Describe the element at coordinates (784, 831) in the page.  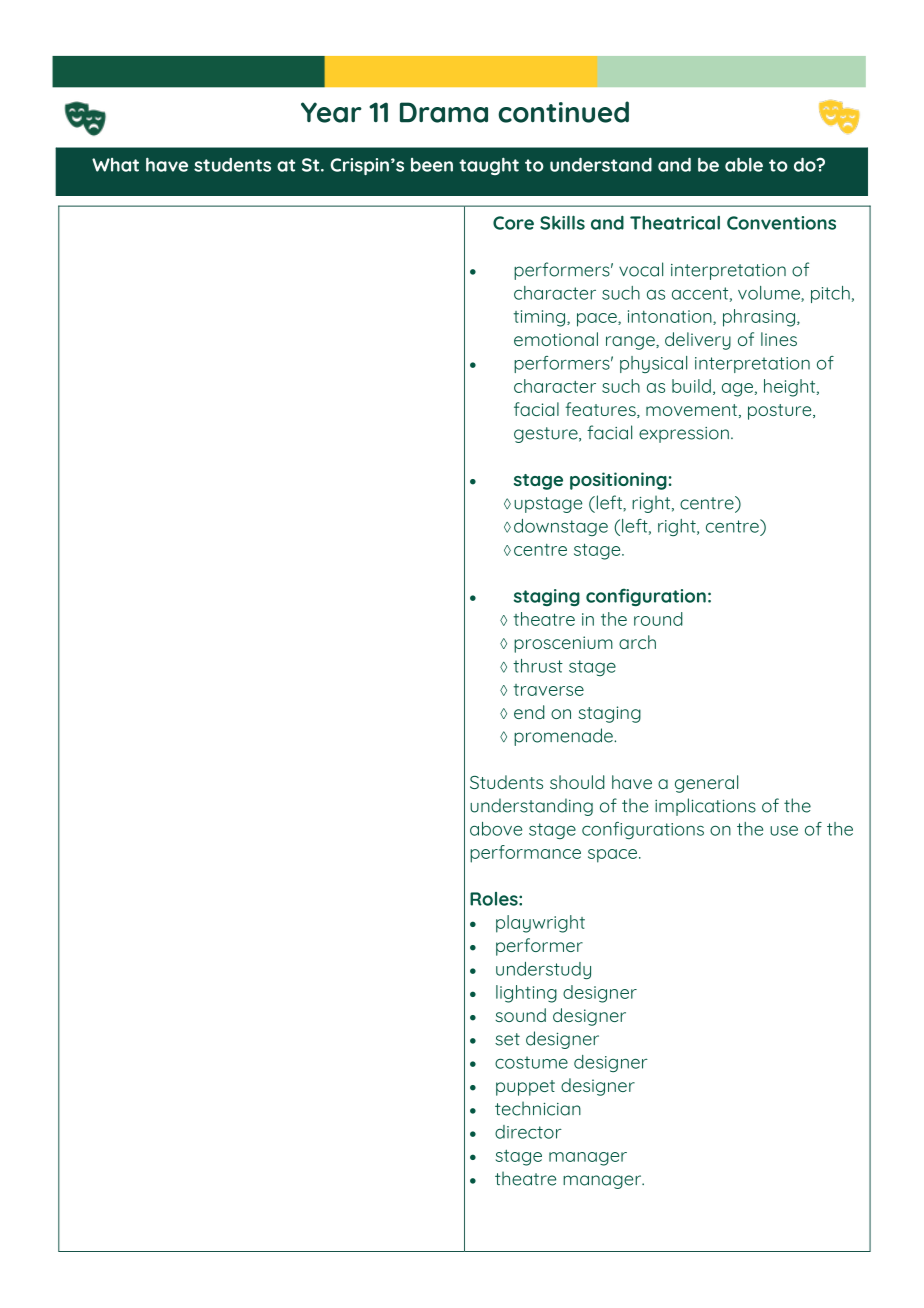
I see `use` at that location.
